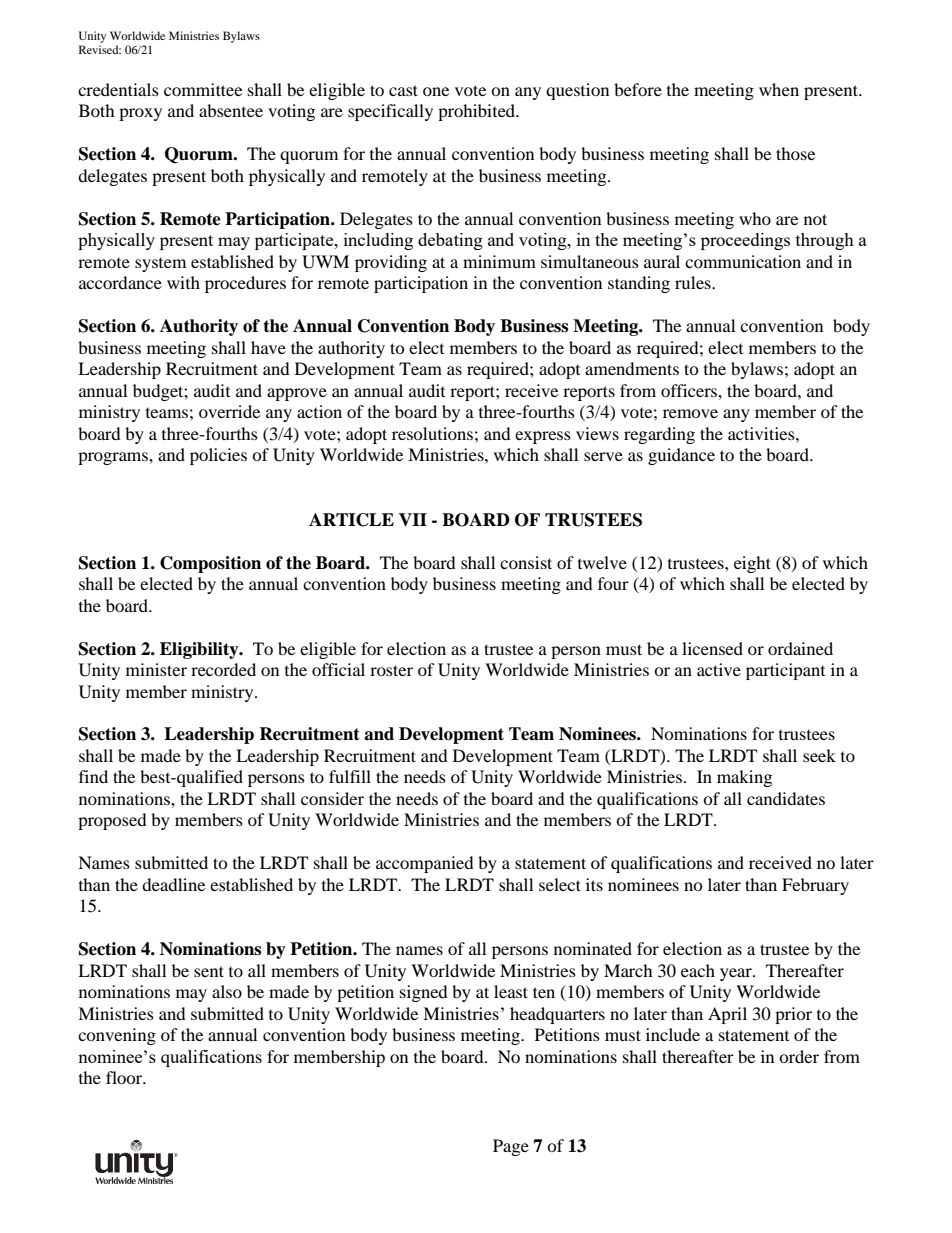 The width and height of the screenshot is (952, 1233). I want to click on activities, so click(762, 433).
